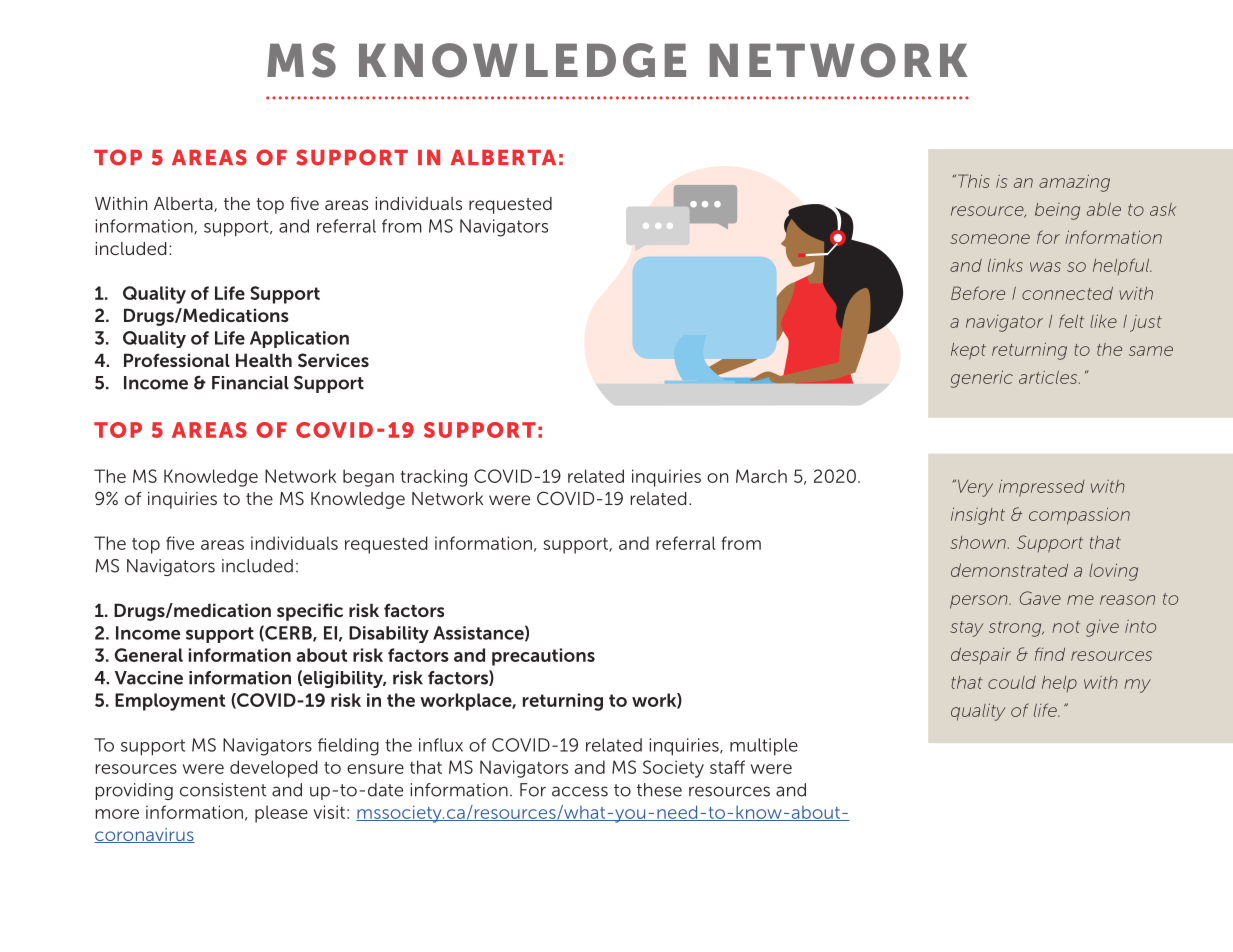 This screenshot has height=952, width=1233. What do you see at coordinates (659, 790) in the screenshot?
I see `these` at bounding box center [659, 790].
